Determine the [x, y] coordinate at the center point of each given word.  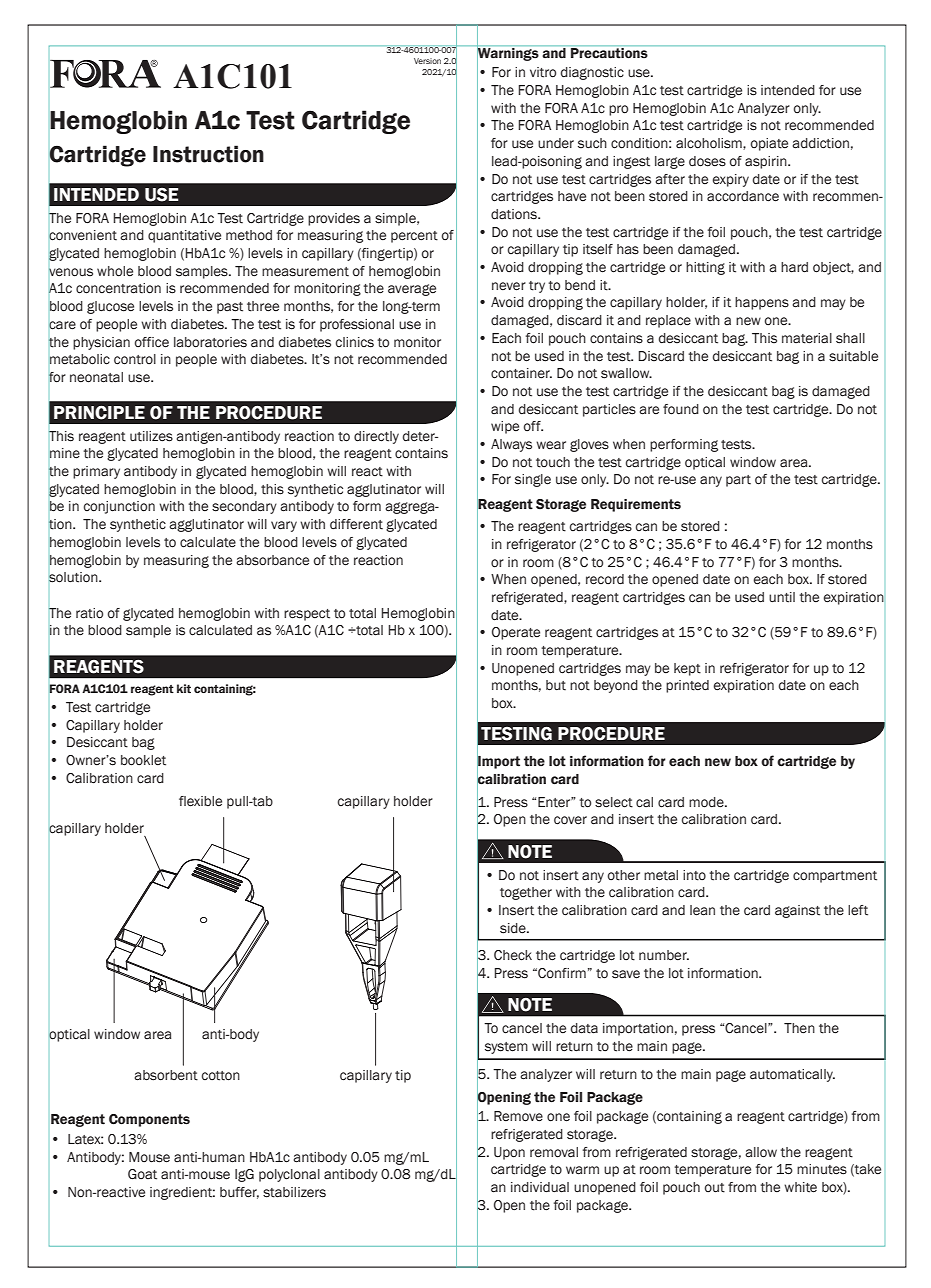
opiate [769, 144]
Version [427, 61]
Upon [509, 1153]
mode [707, 802]
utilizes [151, 436]
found [681, 409]
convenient [83, 235]
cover [570, 820]
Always [511, 445]
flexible [200, 801]
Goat [142, 1174]
